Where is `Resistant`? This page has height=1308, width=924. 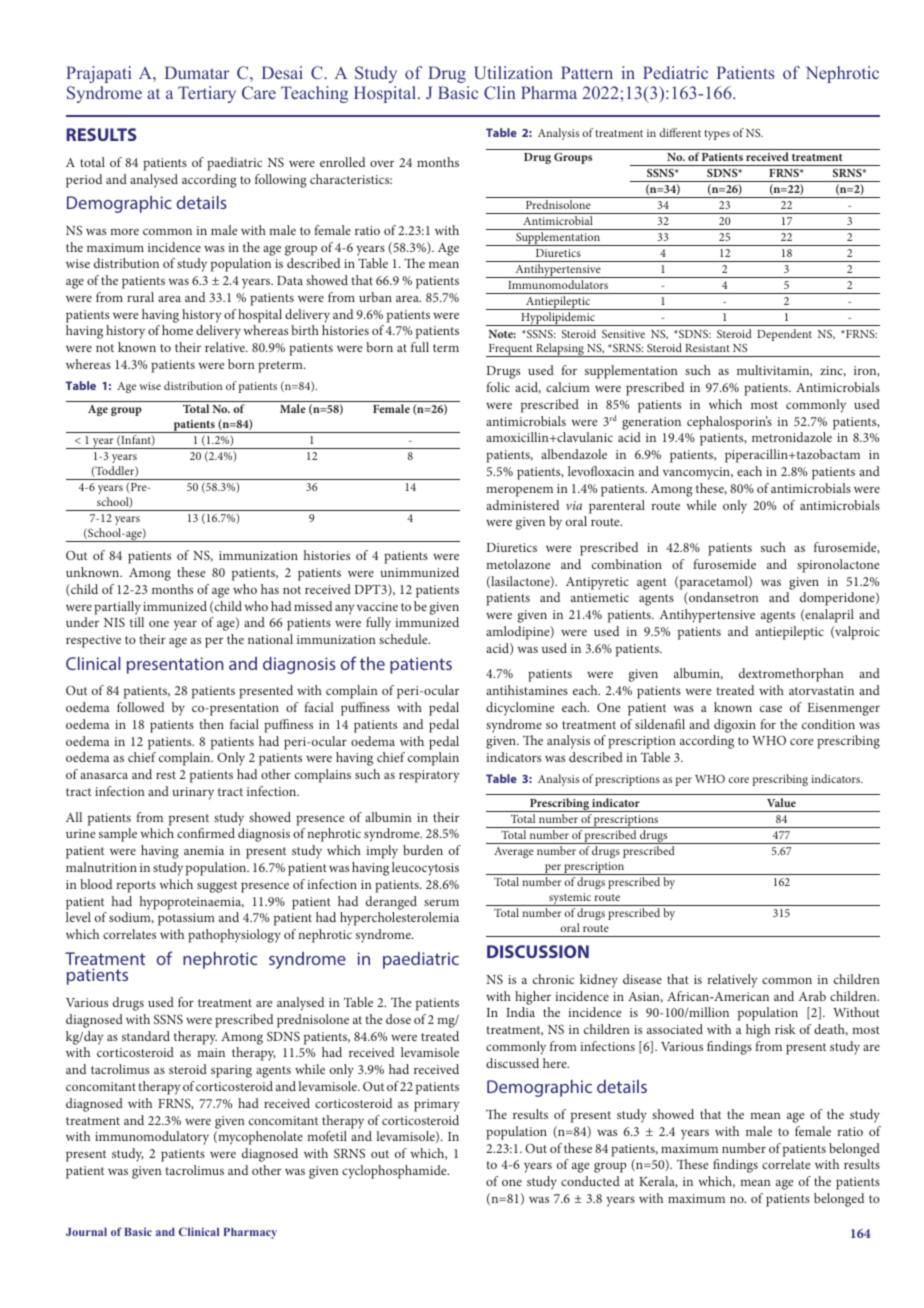 Resistant is located at coordinates (707, 348).
